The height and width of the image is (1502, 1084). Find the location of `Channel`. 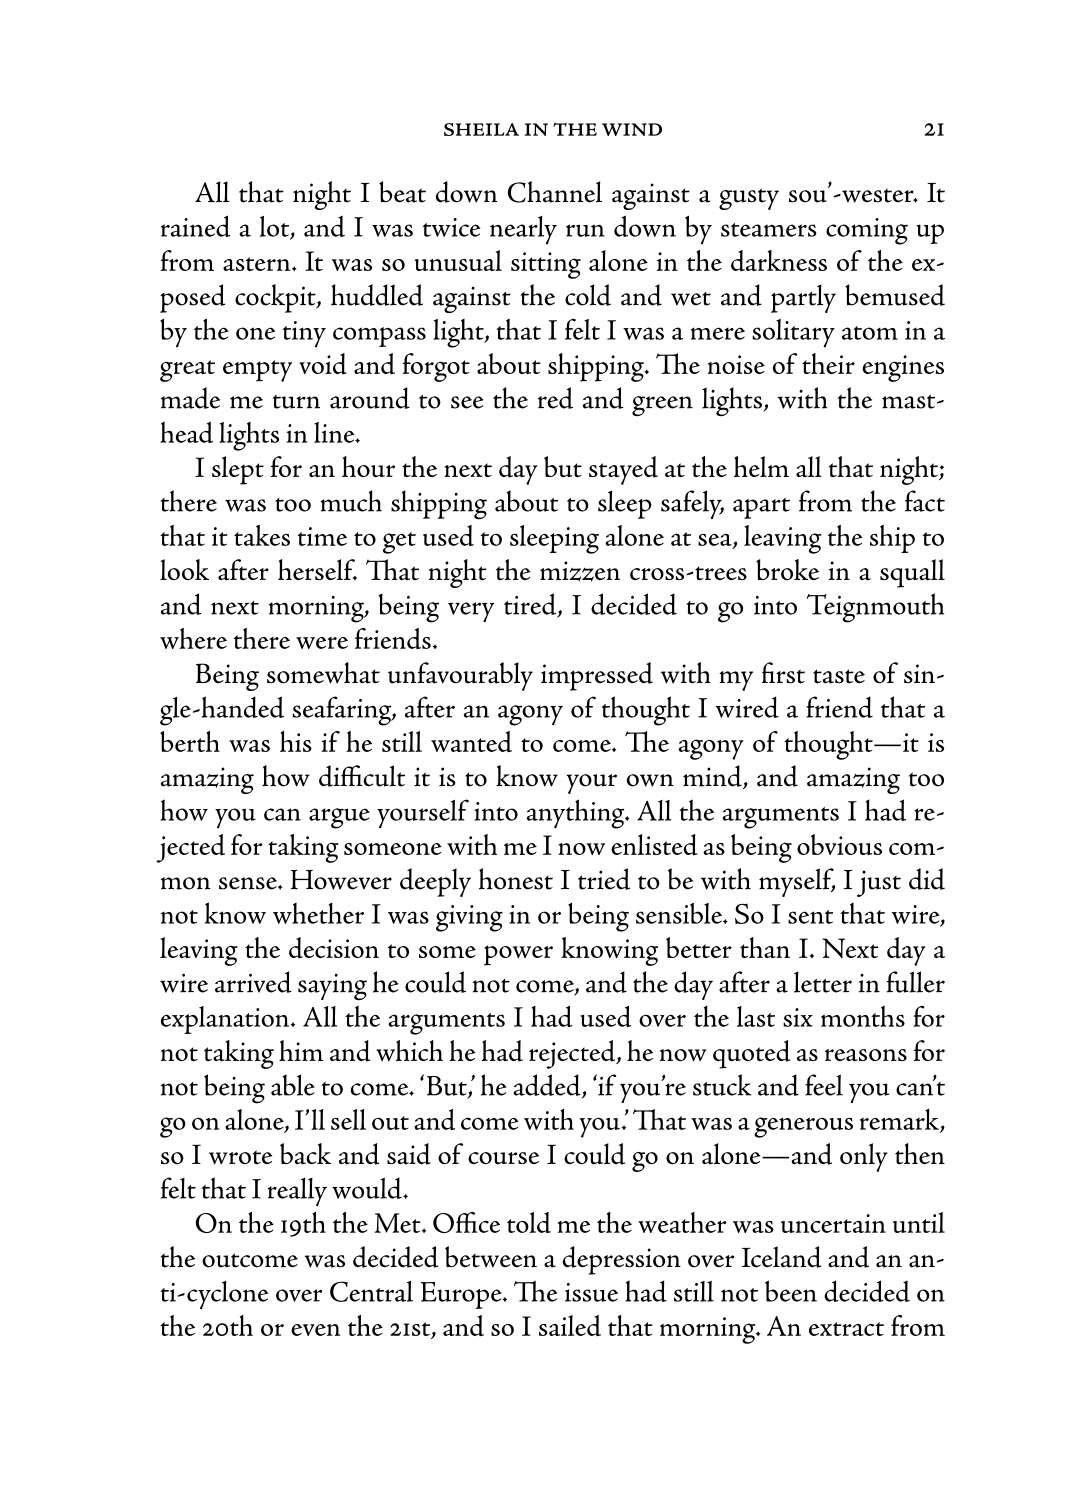

Channel is located at coordinates (555, 192).
